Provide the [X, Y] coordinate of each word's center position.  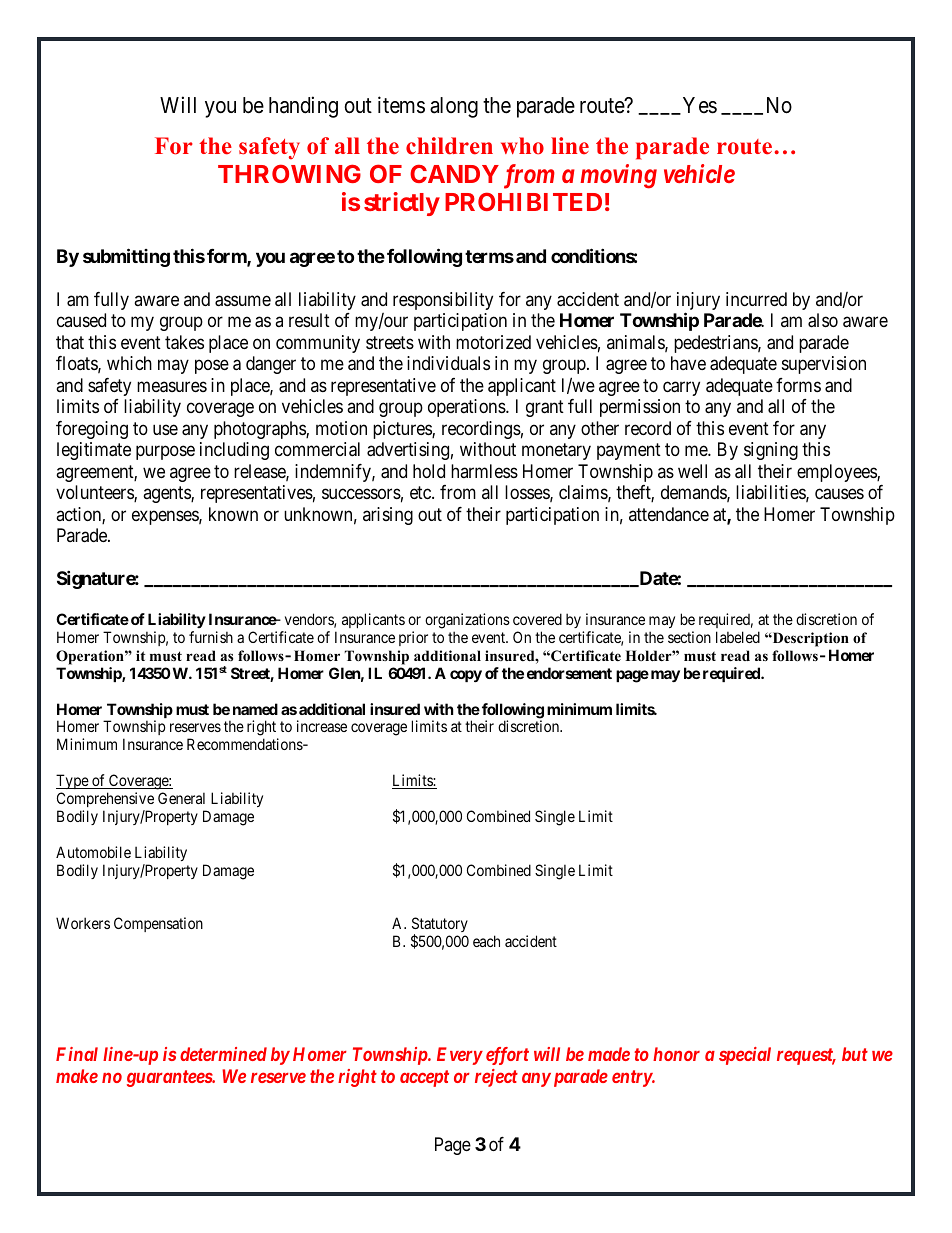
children [449, 146]
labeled [738, 637]
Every [460, 1056]
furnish [211, 637]
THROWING [289, 173]
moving [618, 176]
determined [223, 1054]
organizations [467, 621]
